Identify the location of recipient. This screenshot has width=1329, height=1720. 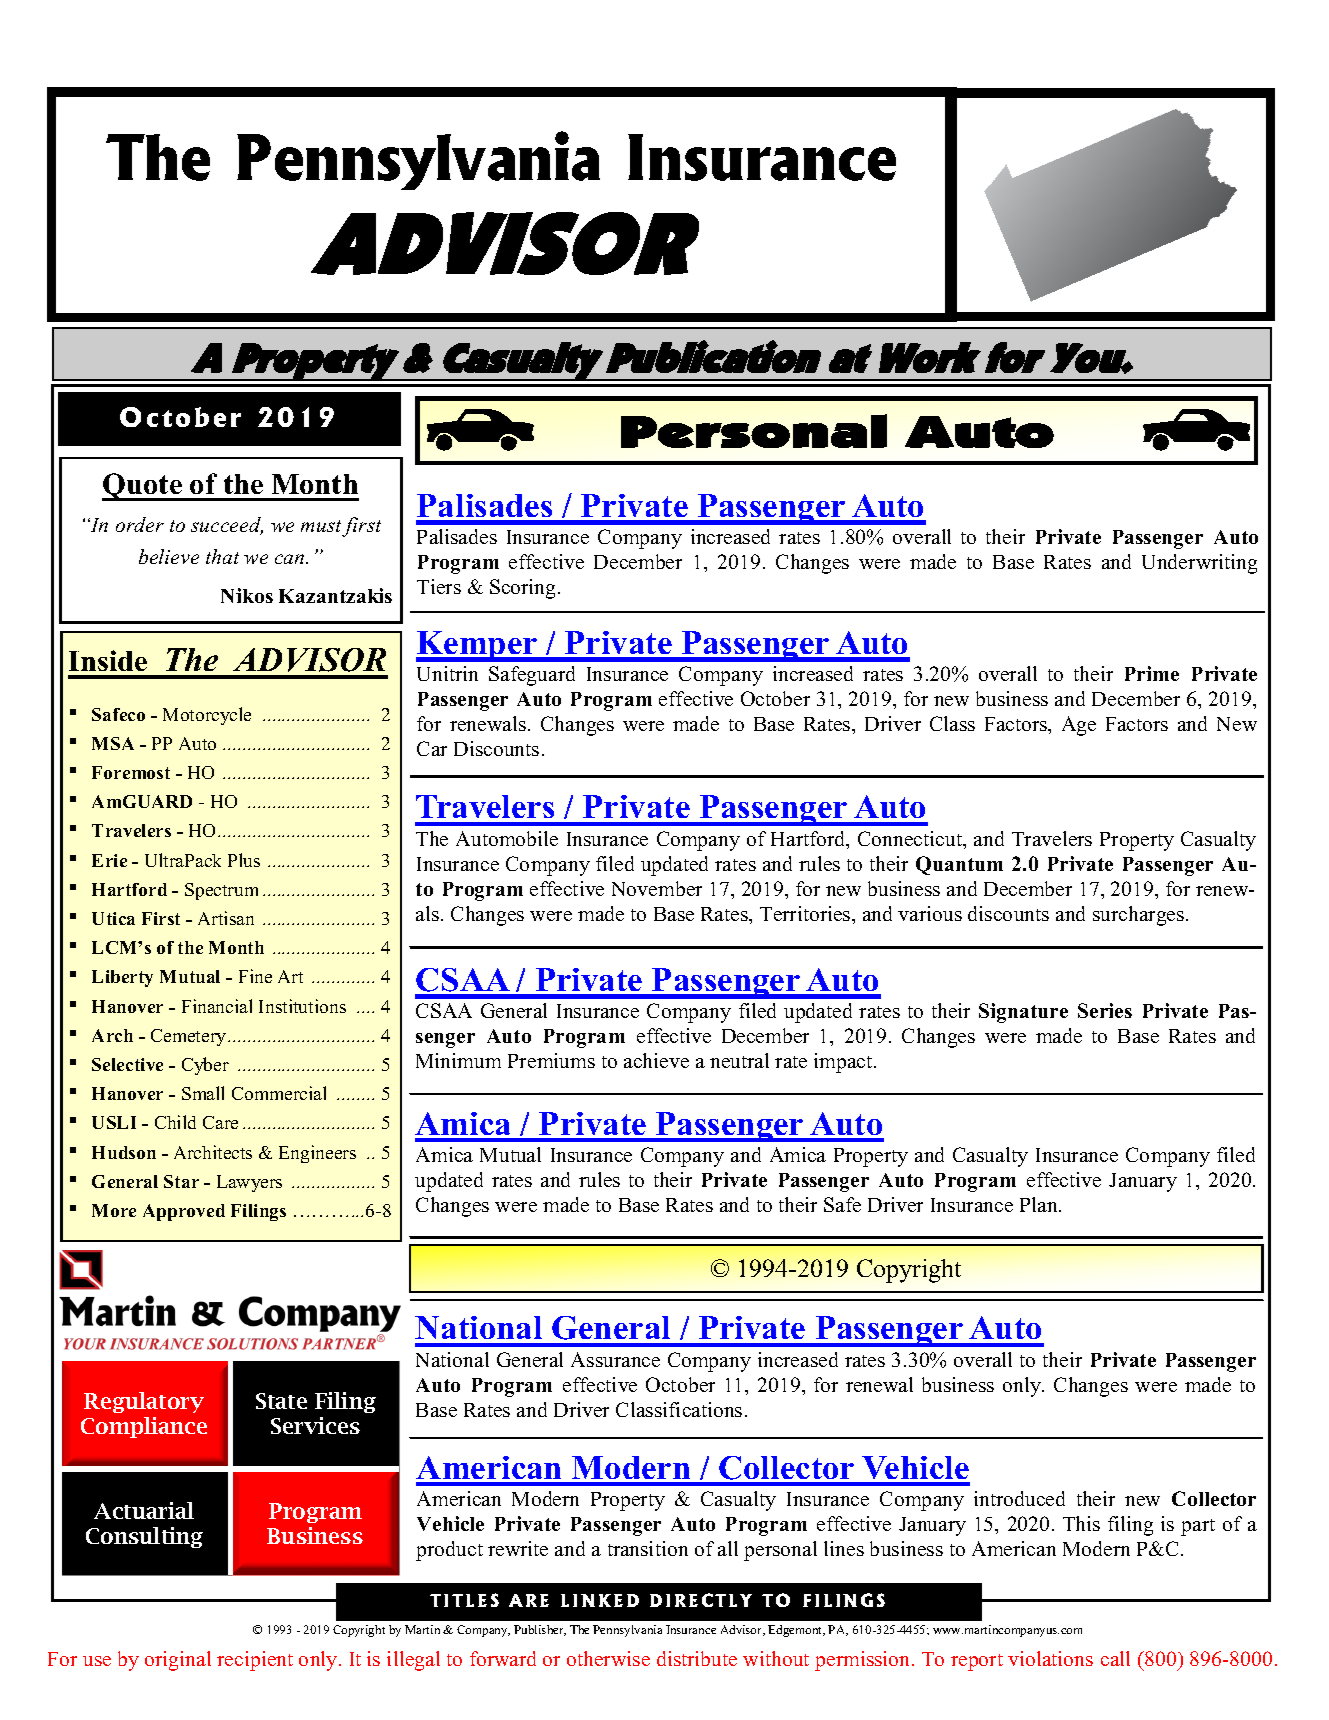
(255, 1661).
